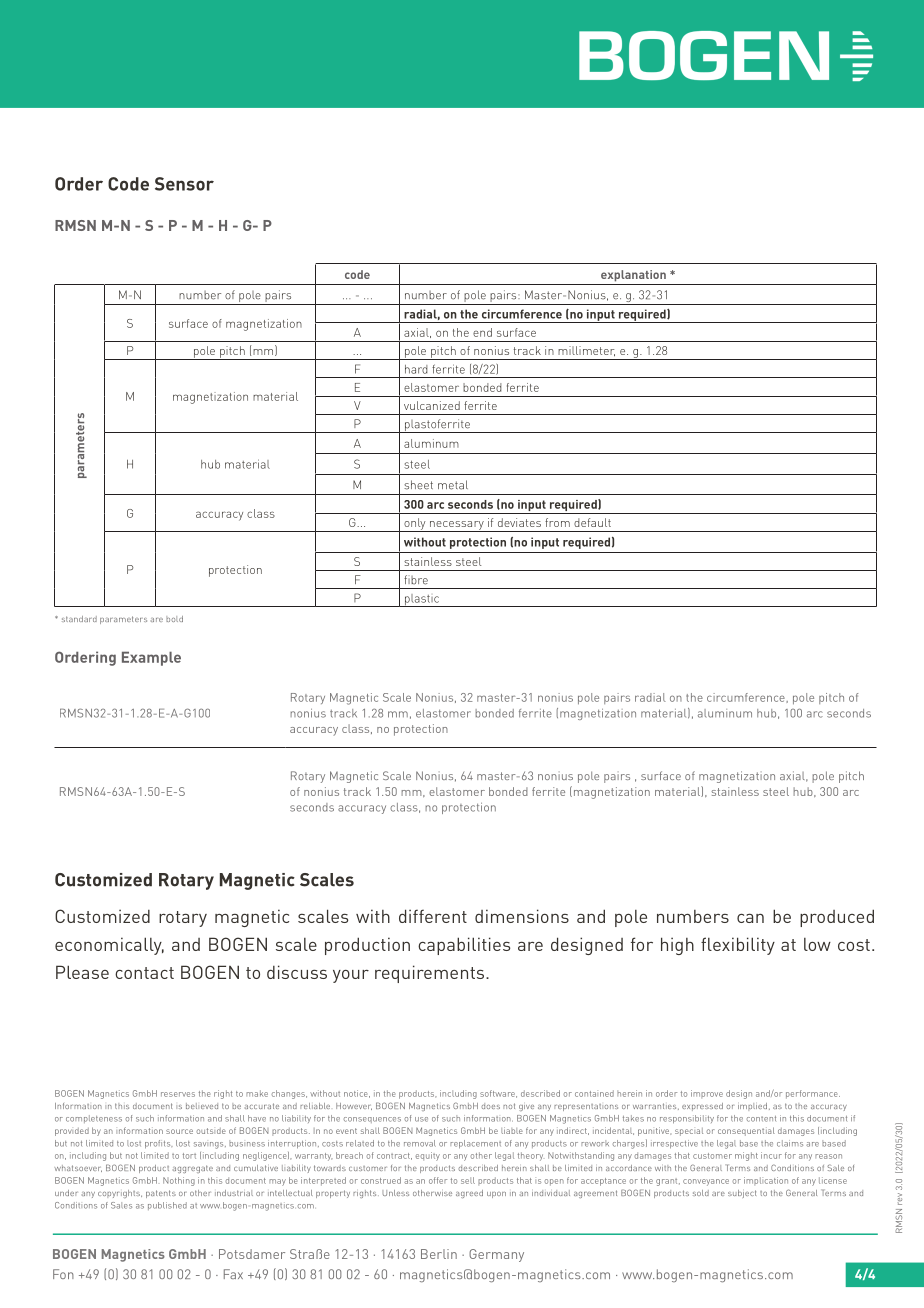 The height and width of the screenshot is (1308, 924). What do you see at coordinates (144, 973) in the screenshot?
I see `contact` at bounding box center [144, 973].
